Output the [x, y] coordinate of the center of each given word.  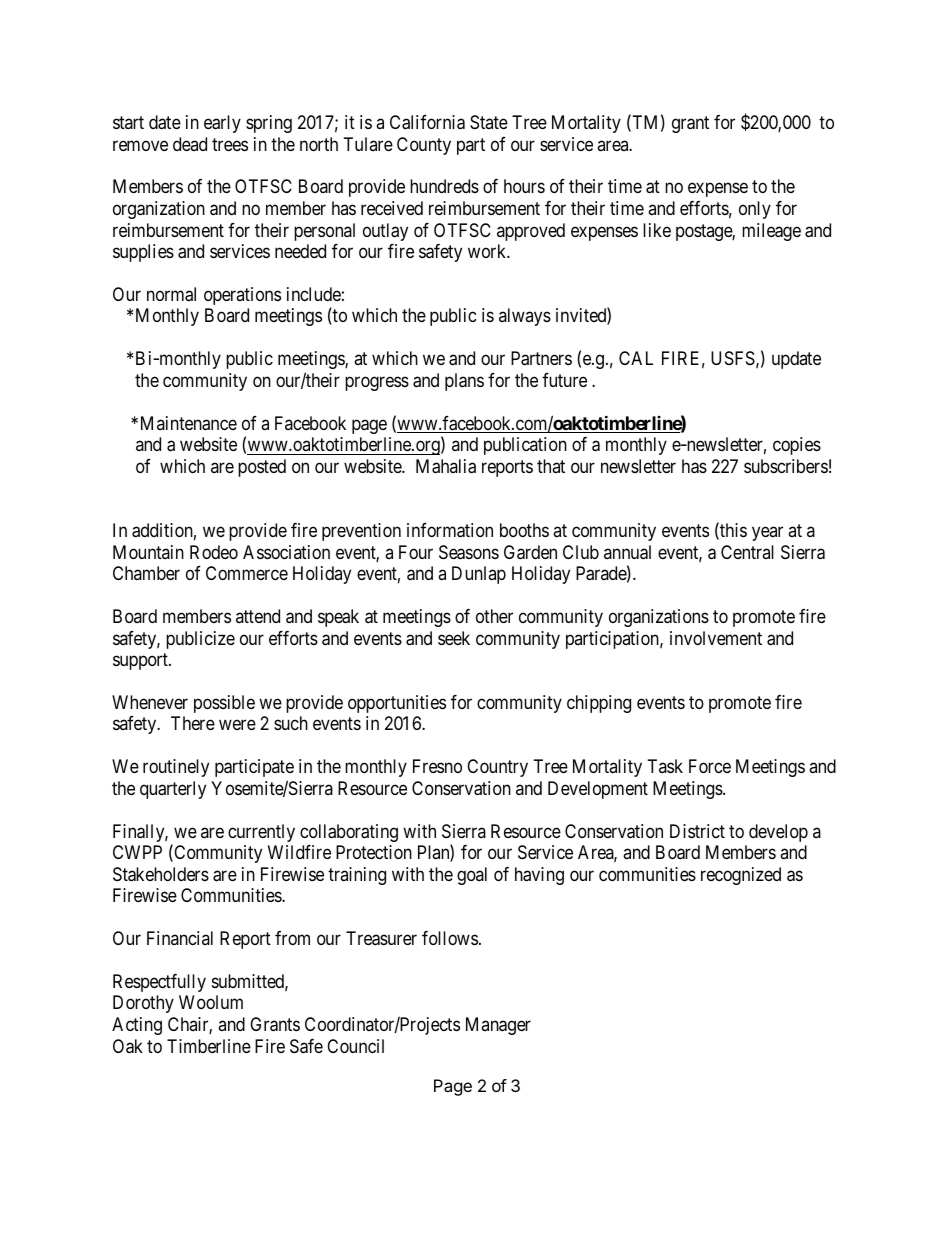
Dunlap [479, 575]
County [424, 146]
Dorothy [143, 1004]
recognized [741, 876]
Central [747, 552]
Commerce [247, 573]
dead [190, 144]
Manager [498, 1026]
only [755, 210]
